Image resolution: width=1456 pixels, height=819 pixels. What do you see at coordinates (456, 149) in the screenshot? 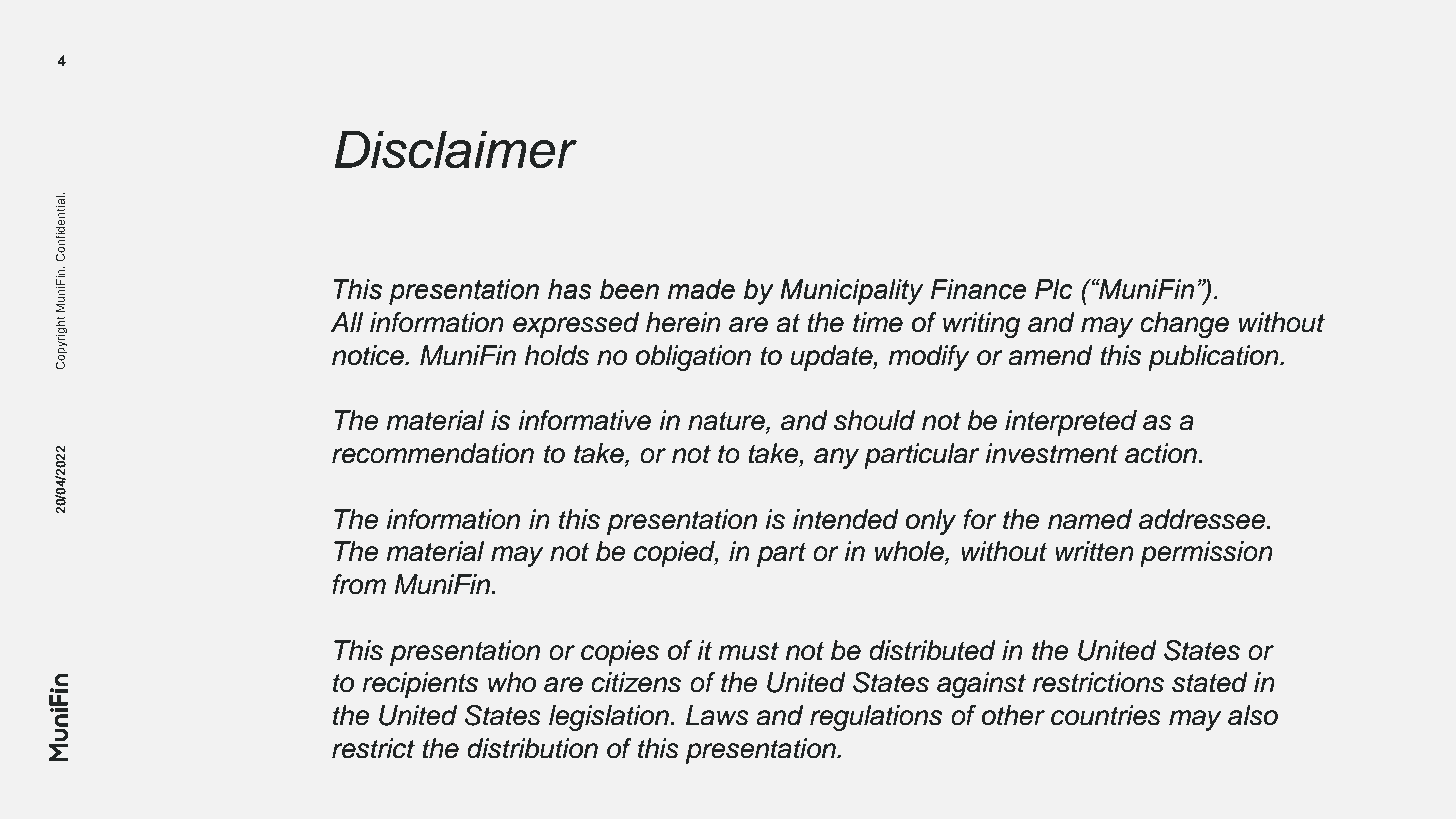
I see `Disclaimer` at bounding box center [456, 149].
